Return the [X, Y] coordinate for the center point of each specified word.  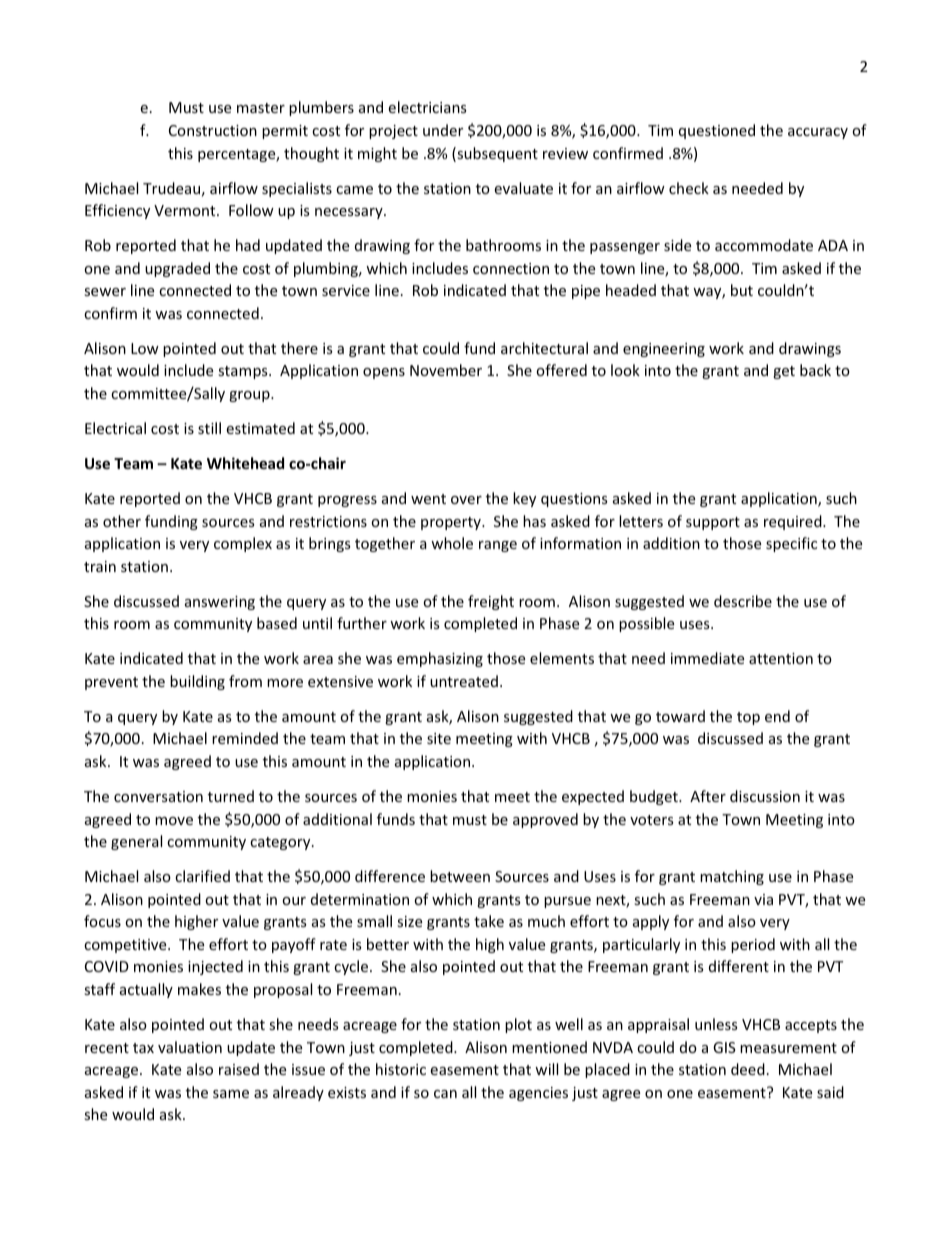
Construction [213, 130]
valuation [190, 1047]
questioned [717, 131]
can [445, 1094]
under [443, 130]
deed [748, 1069]
